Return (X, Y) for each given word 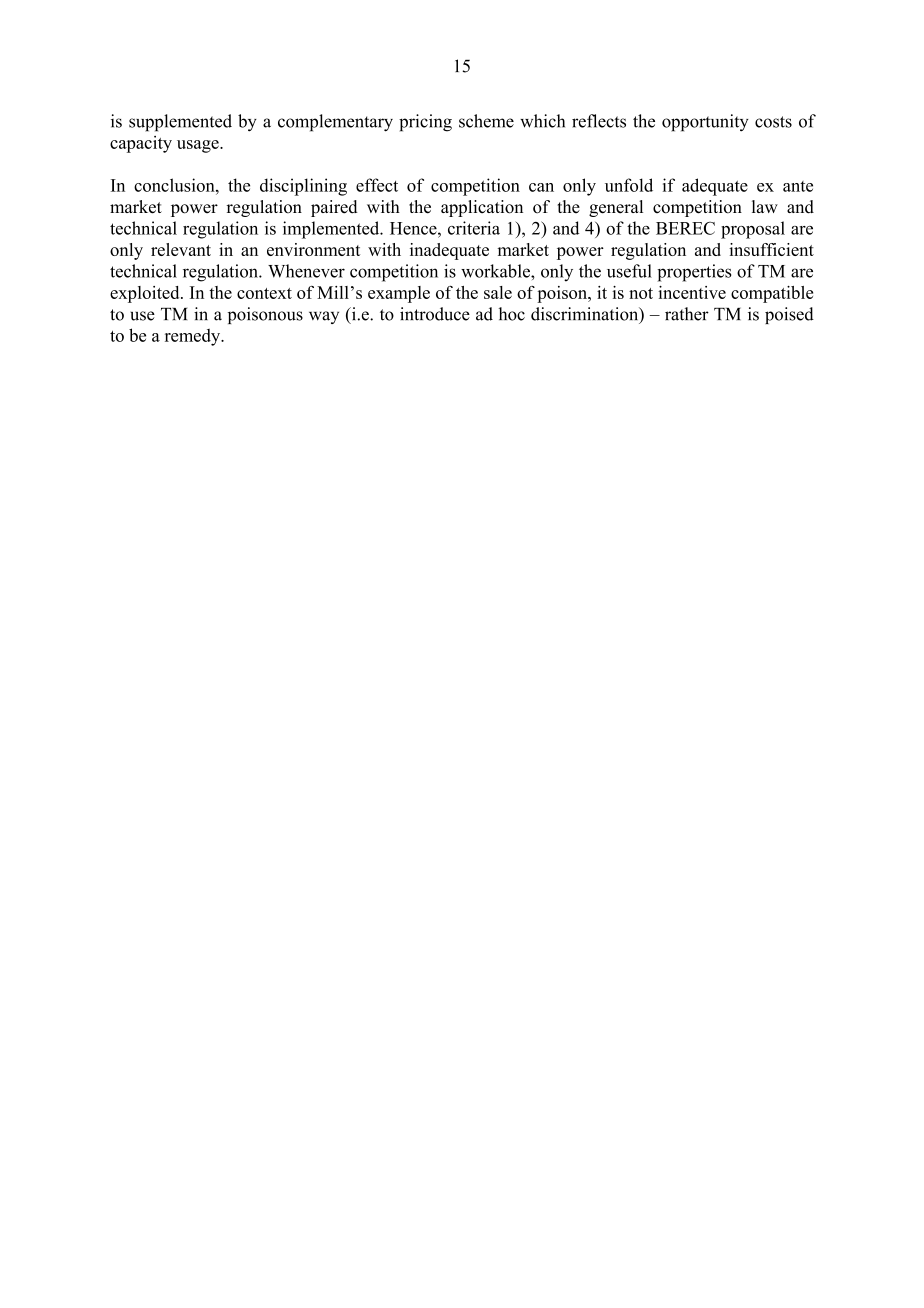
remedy (194, 337)
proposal (753, 230)
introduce (435, 314)
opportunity (705, 123)
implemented (332, 230)
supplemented (180, 123)
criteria (474, 228)
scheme (486, 121)
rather (687, 314)
